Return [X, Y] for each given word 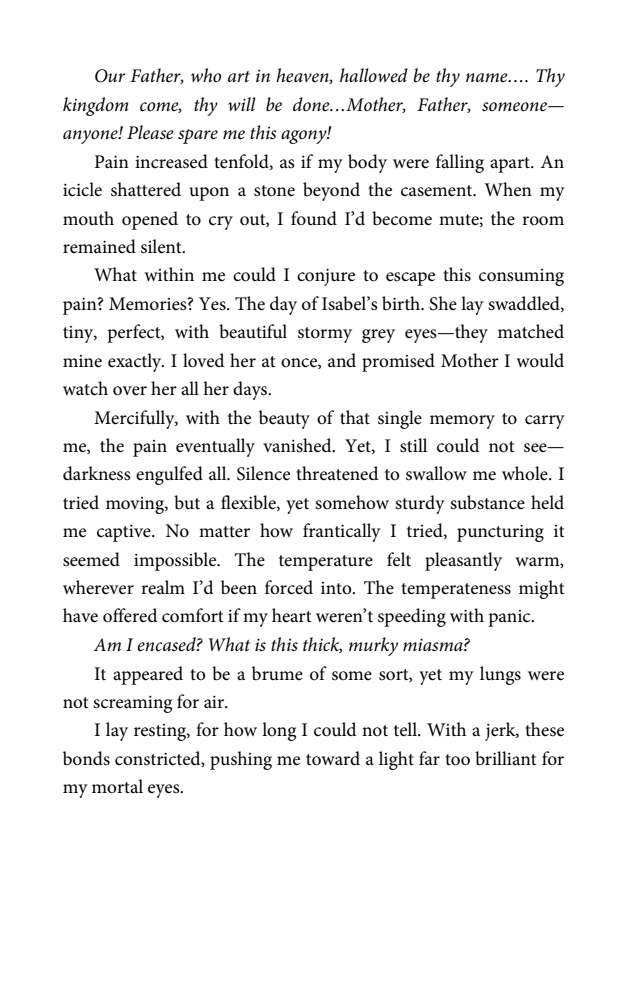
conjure [326, 277]
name [488, 78]
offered [130, 615]
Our [110, 76]
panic [510, 618]
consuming [521, 277]
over [130, 391]
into [337, 588]
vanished [298, 445]
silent [162, 246]
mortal [117, 786]
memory [462, 422]
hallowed [374, 75]
